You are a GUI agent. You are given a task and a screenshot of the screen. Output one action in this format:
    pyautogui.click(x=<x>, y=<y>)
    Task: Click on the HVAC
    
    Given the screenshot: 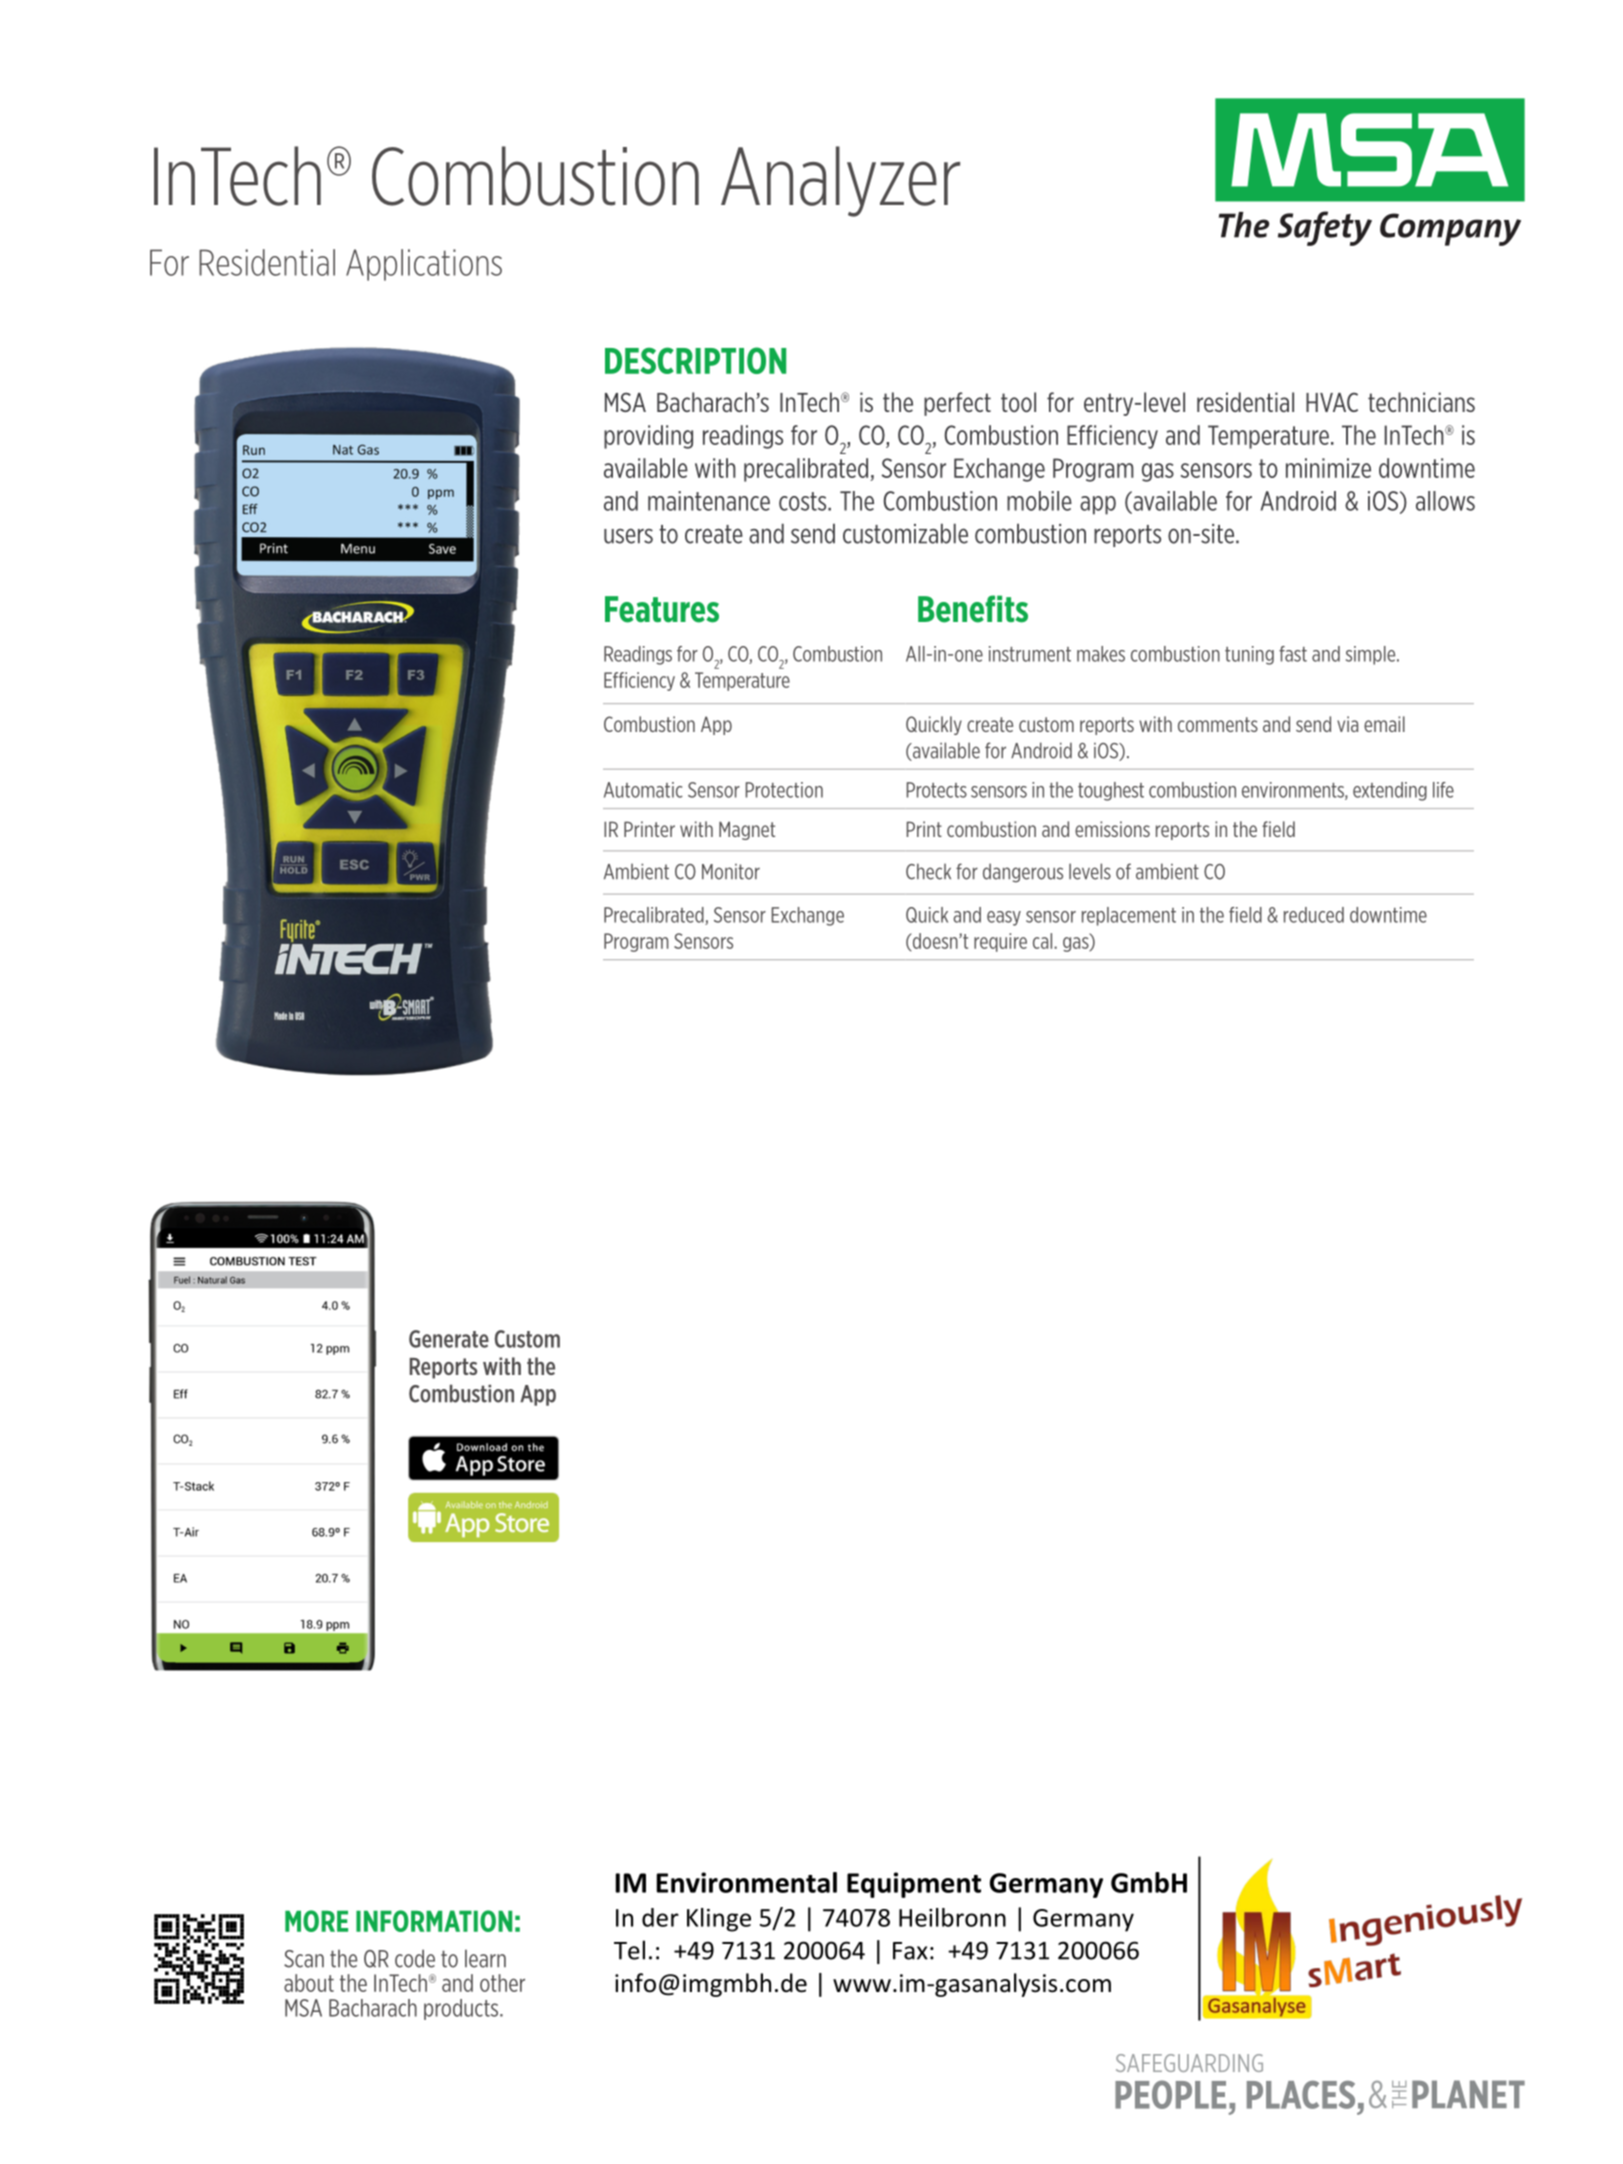 What is the action you would take?
    pyautogui.click(x=1332, y=402)
